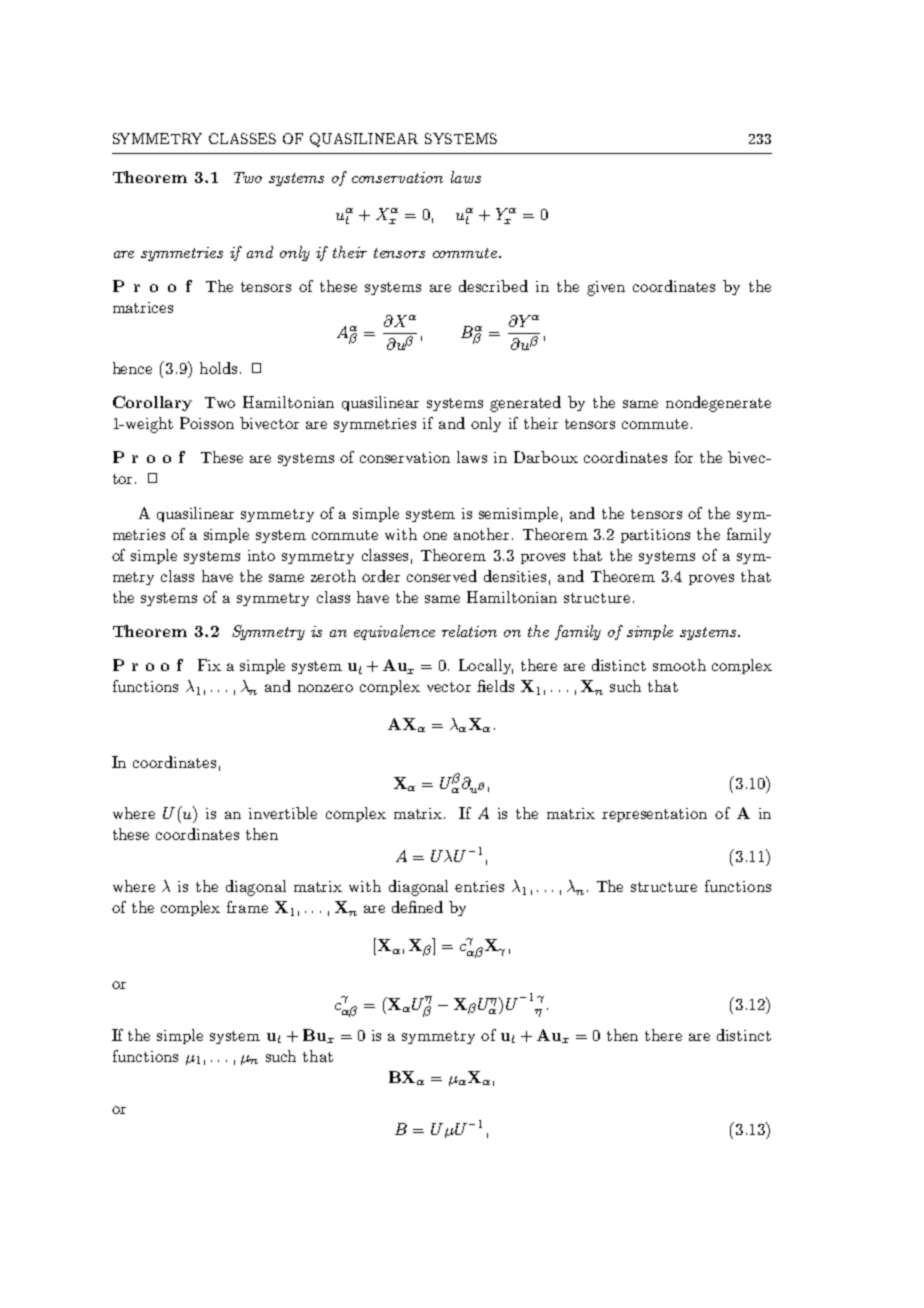 The height and width of the screenshot is (1308, 924). I want to click on Poisson, so click(207, 423).
